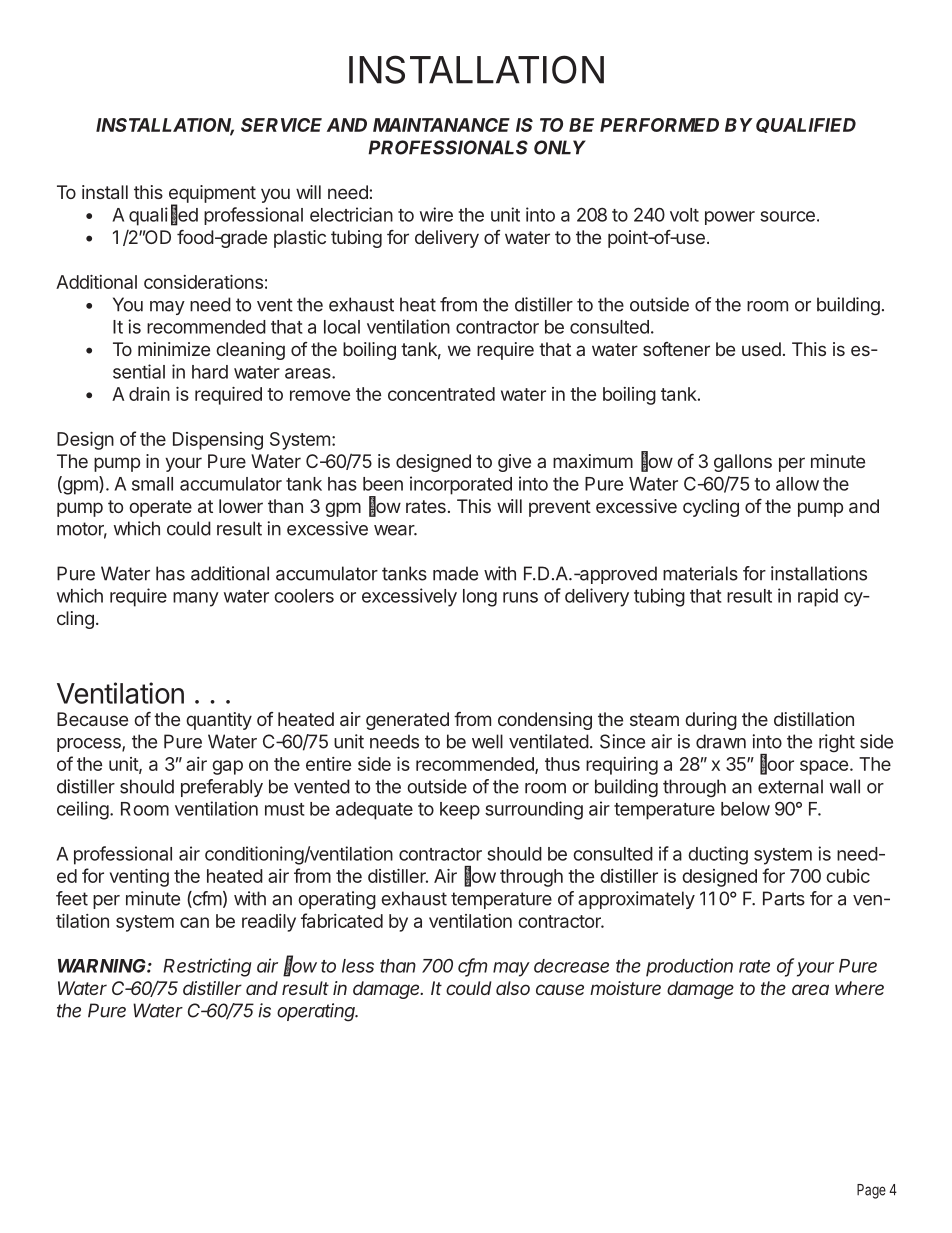  What do you see at coordinates (207, 967) in the screenshot?
I see `Restricting` at bounding box center [207, 967].
